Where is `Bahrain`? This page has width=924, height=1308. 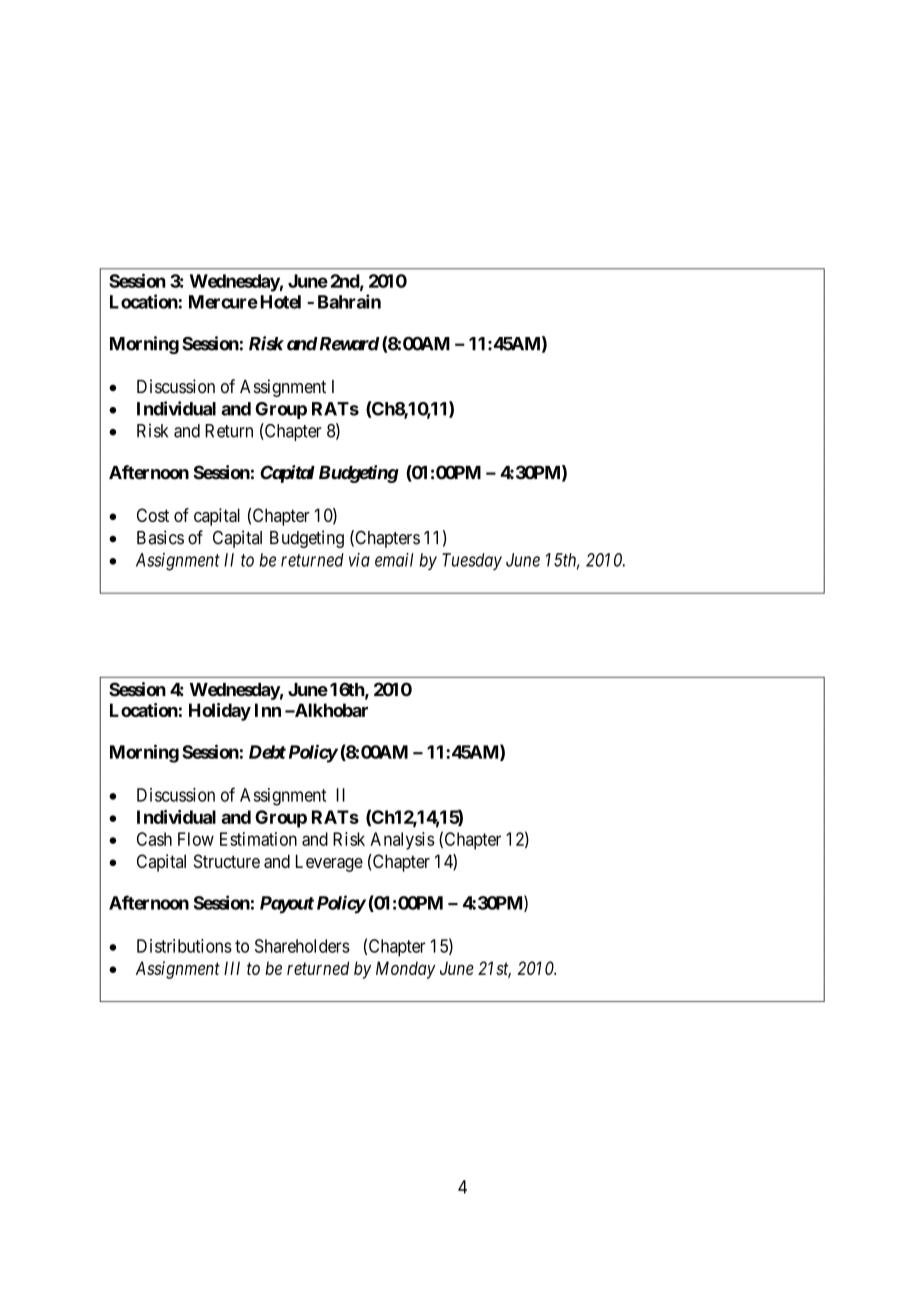 Bahrain is located at coordinates (349, 301).
